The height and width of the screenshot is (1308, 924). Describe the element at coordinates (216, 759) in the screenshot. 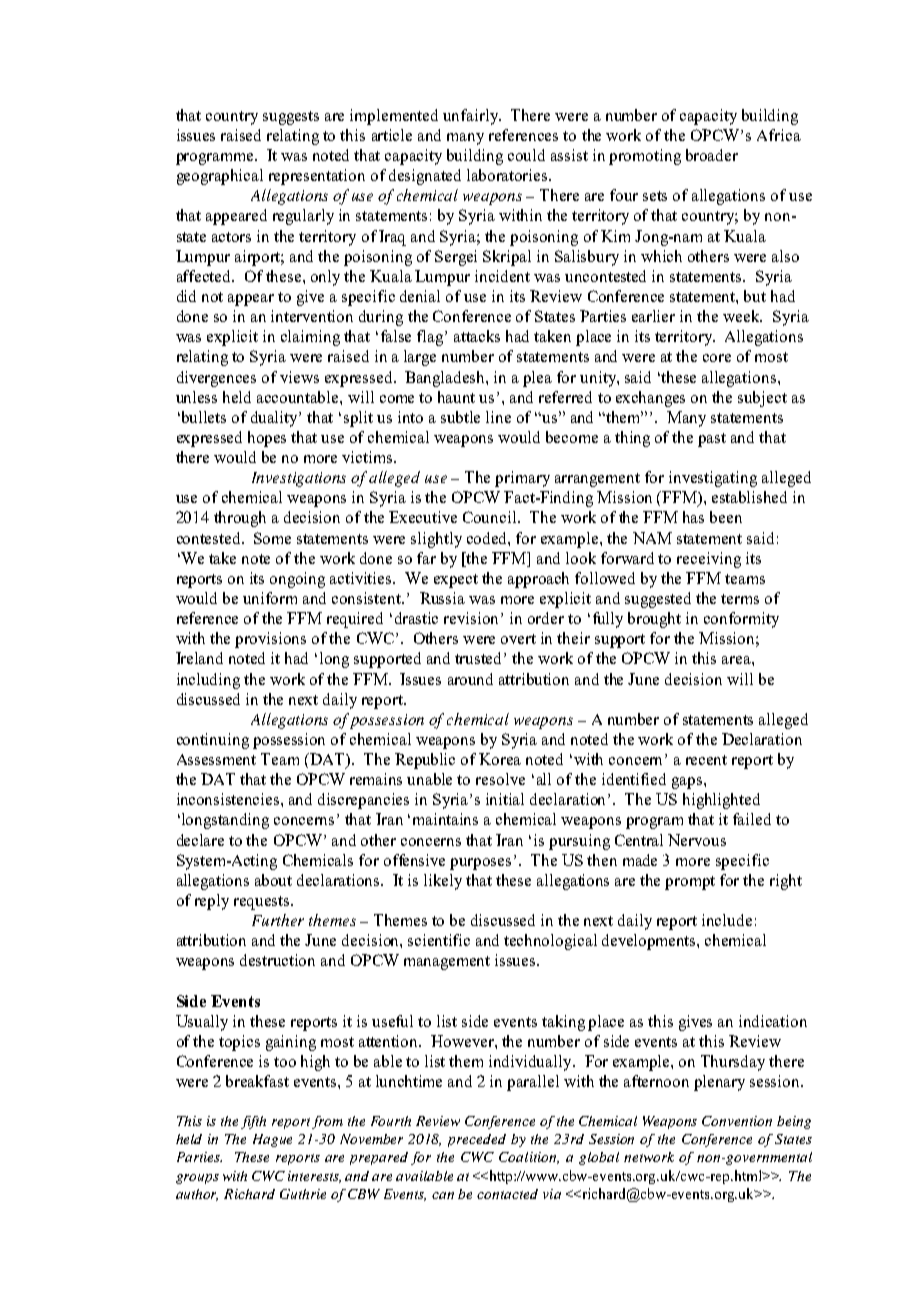

I see `Assessment` at that location.
